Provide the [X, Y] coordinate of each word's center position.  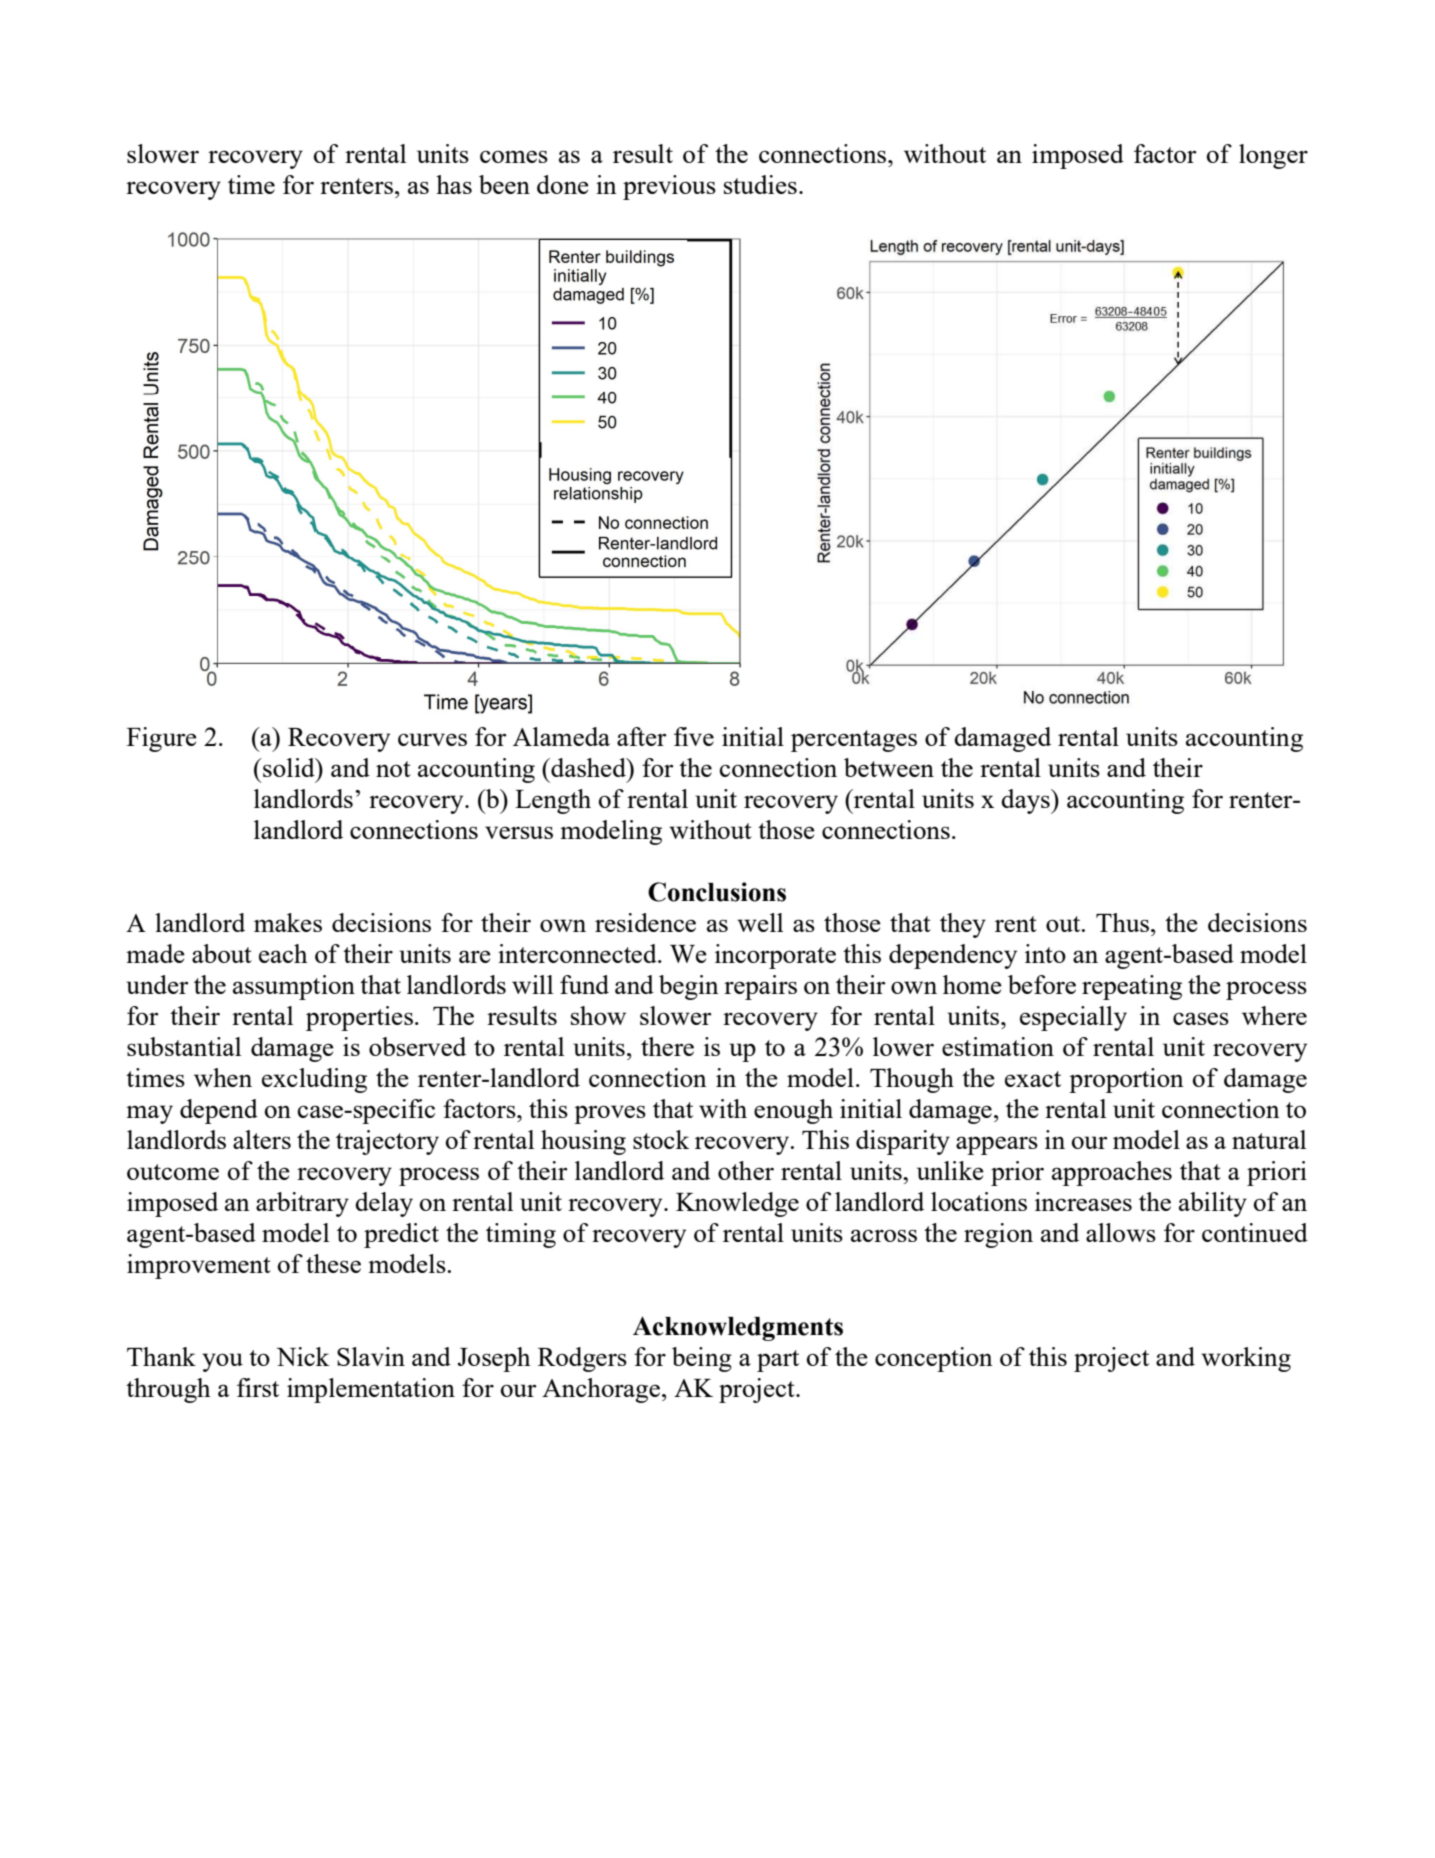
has [454, 184]
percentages [854, 741]
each [283, 953]
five [694, 736]
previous [669, 187]
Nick [303, 1356]
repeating [1132, 987]
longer [1273, 156]
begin [689, 987]
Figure [162, 739]
